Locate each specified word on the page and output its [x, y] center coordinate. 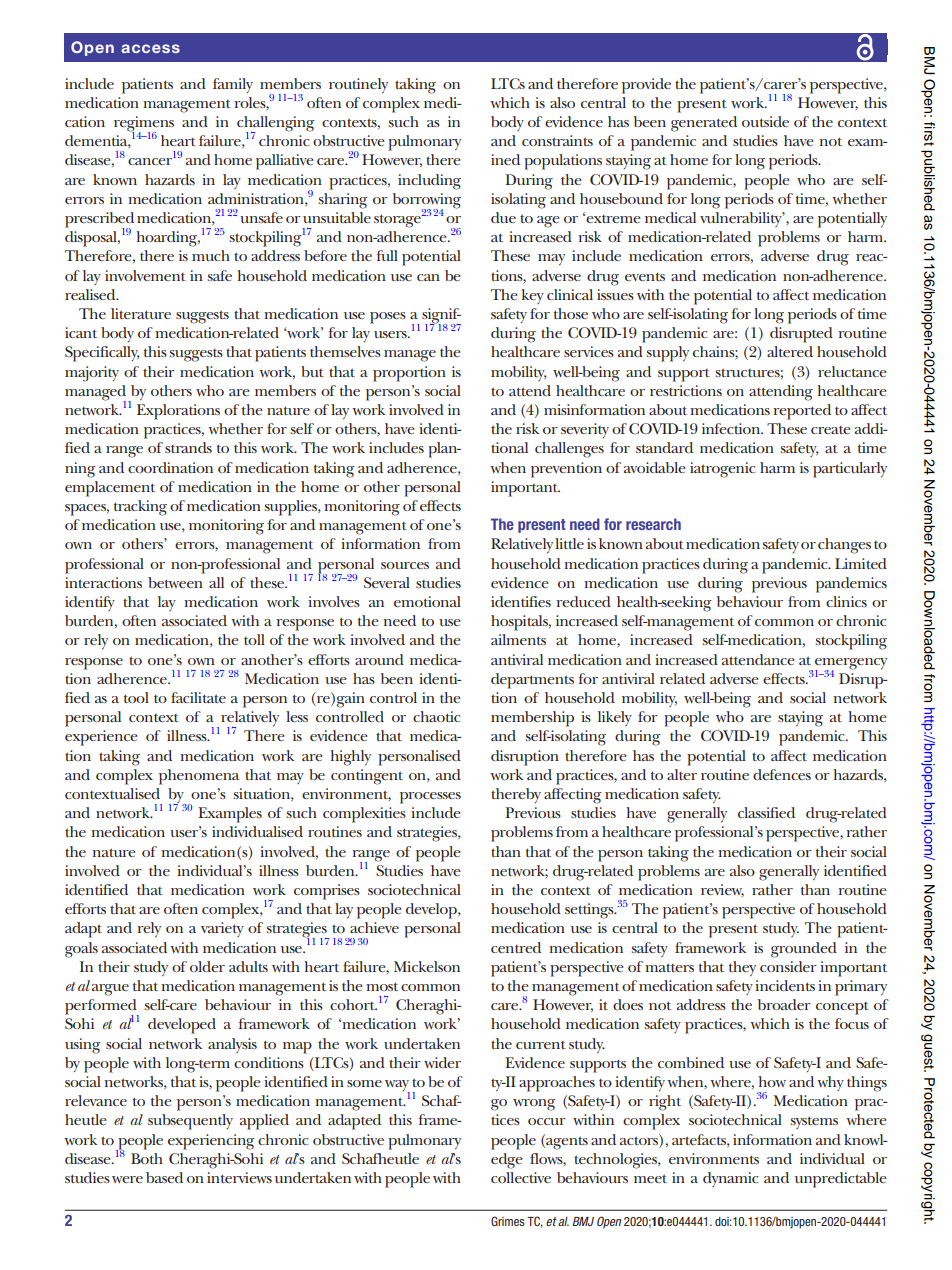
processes [430, 798]
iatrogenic [722, 470]
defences [782, 774]
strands [188, 447]
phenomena [199, 777]
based [164, 1177]
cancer [150, 161]
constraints [557, 140]
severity [585, 430]
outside [765, 121]
